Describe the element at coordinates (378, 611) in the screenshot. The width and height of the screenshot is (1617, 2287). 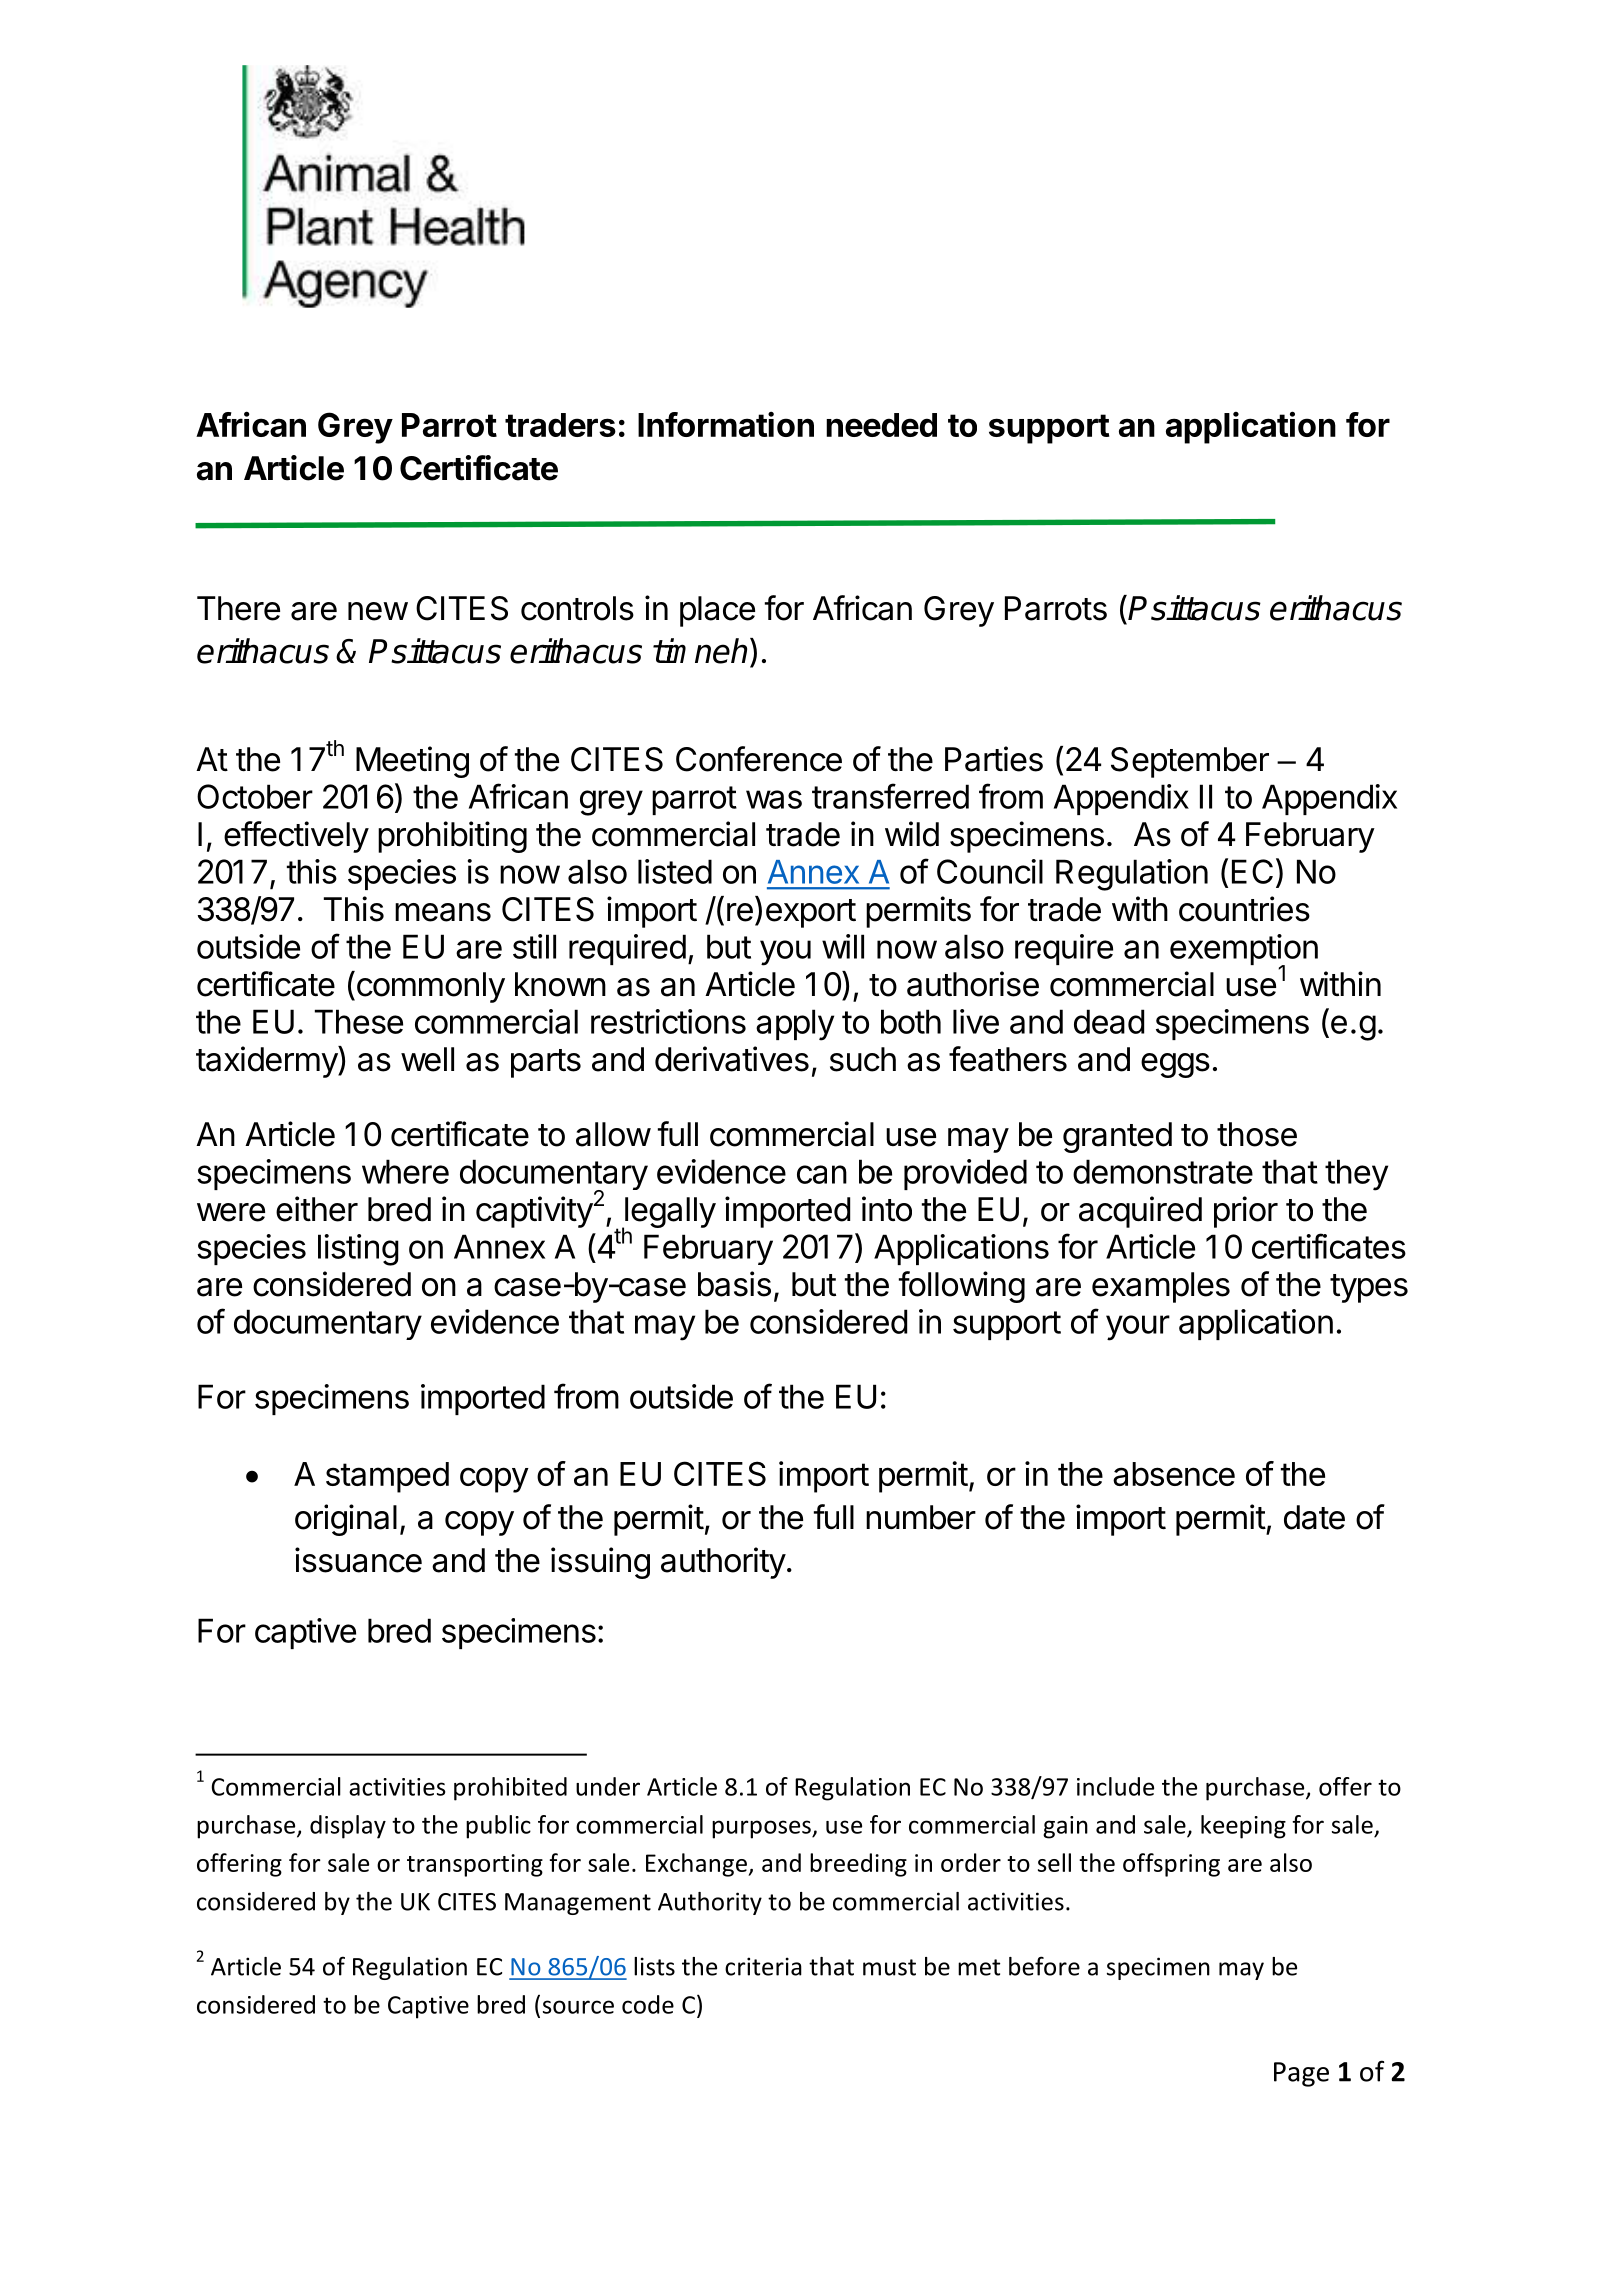
I see `new` at that location.
